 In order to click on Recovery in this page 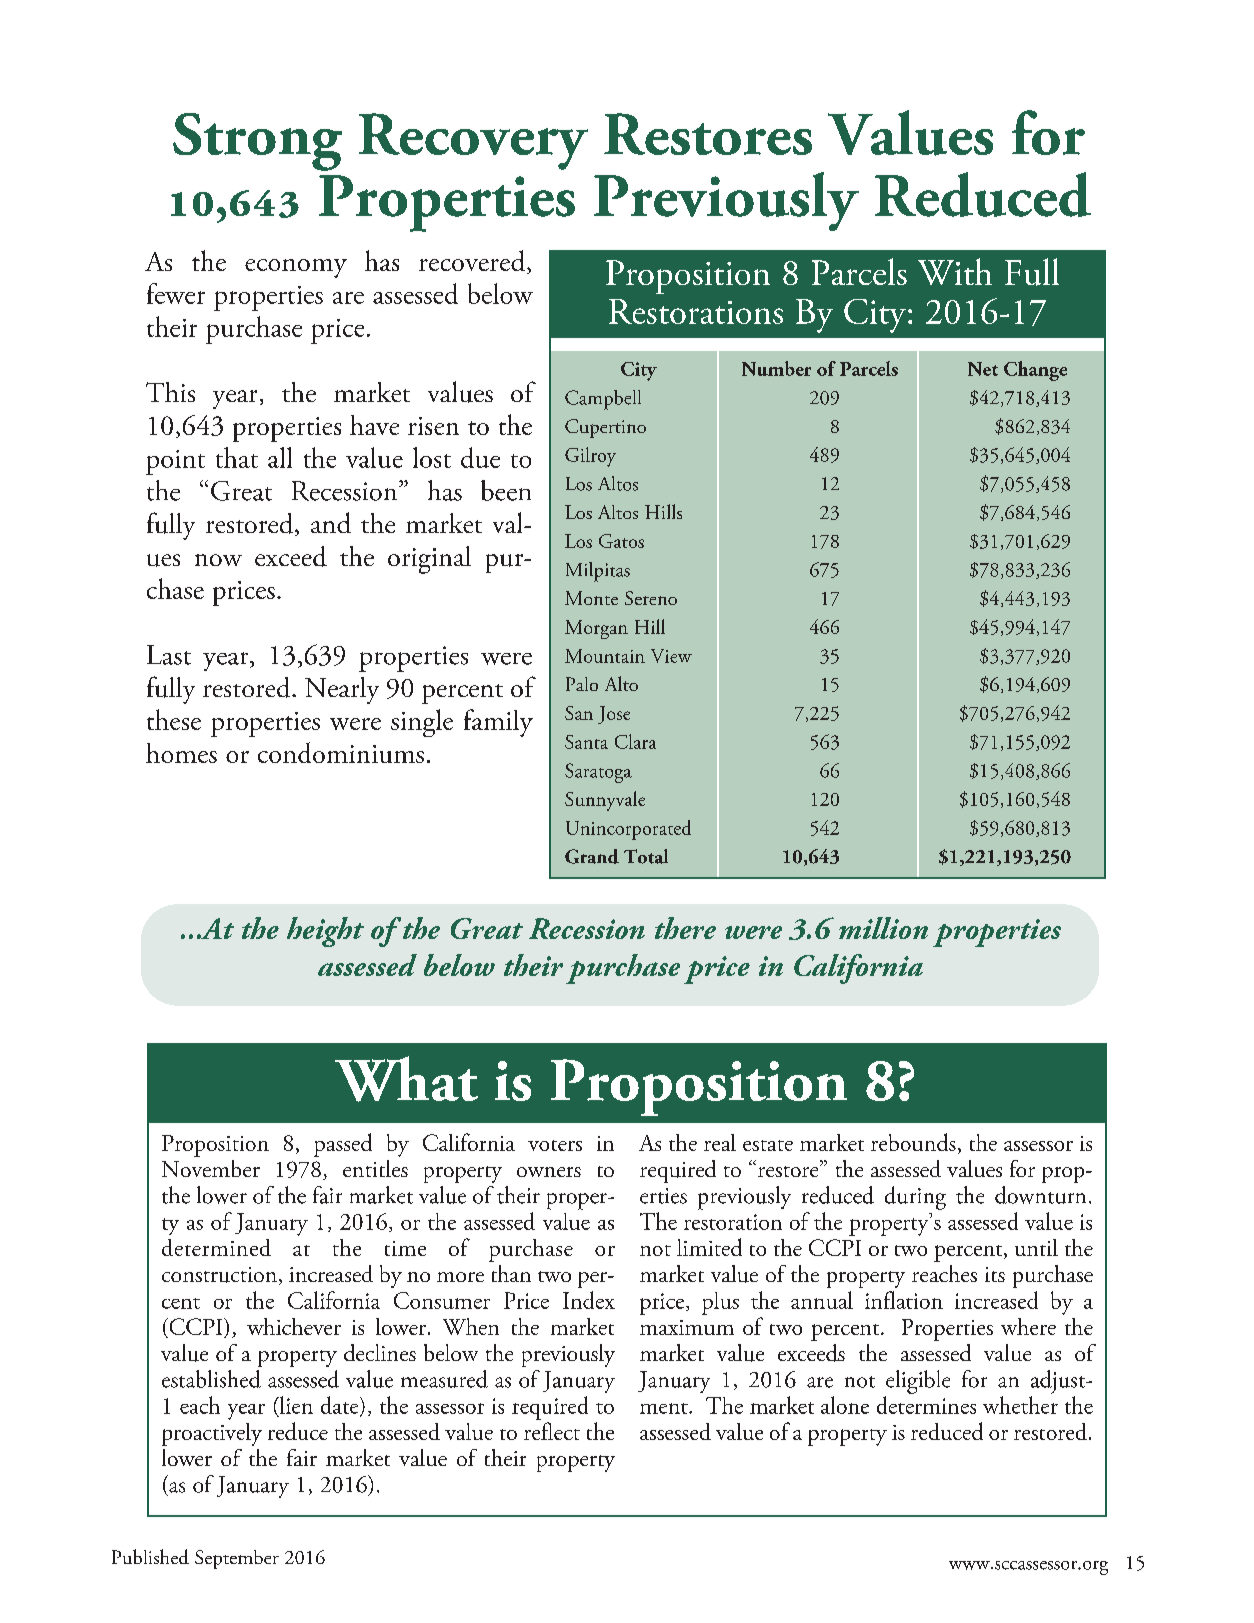, I will do `click(473, 141)`.
